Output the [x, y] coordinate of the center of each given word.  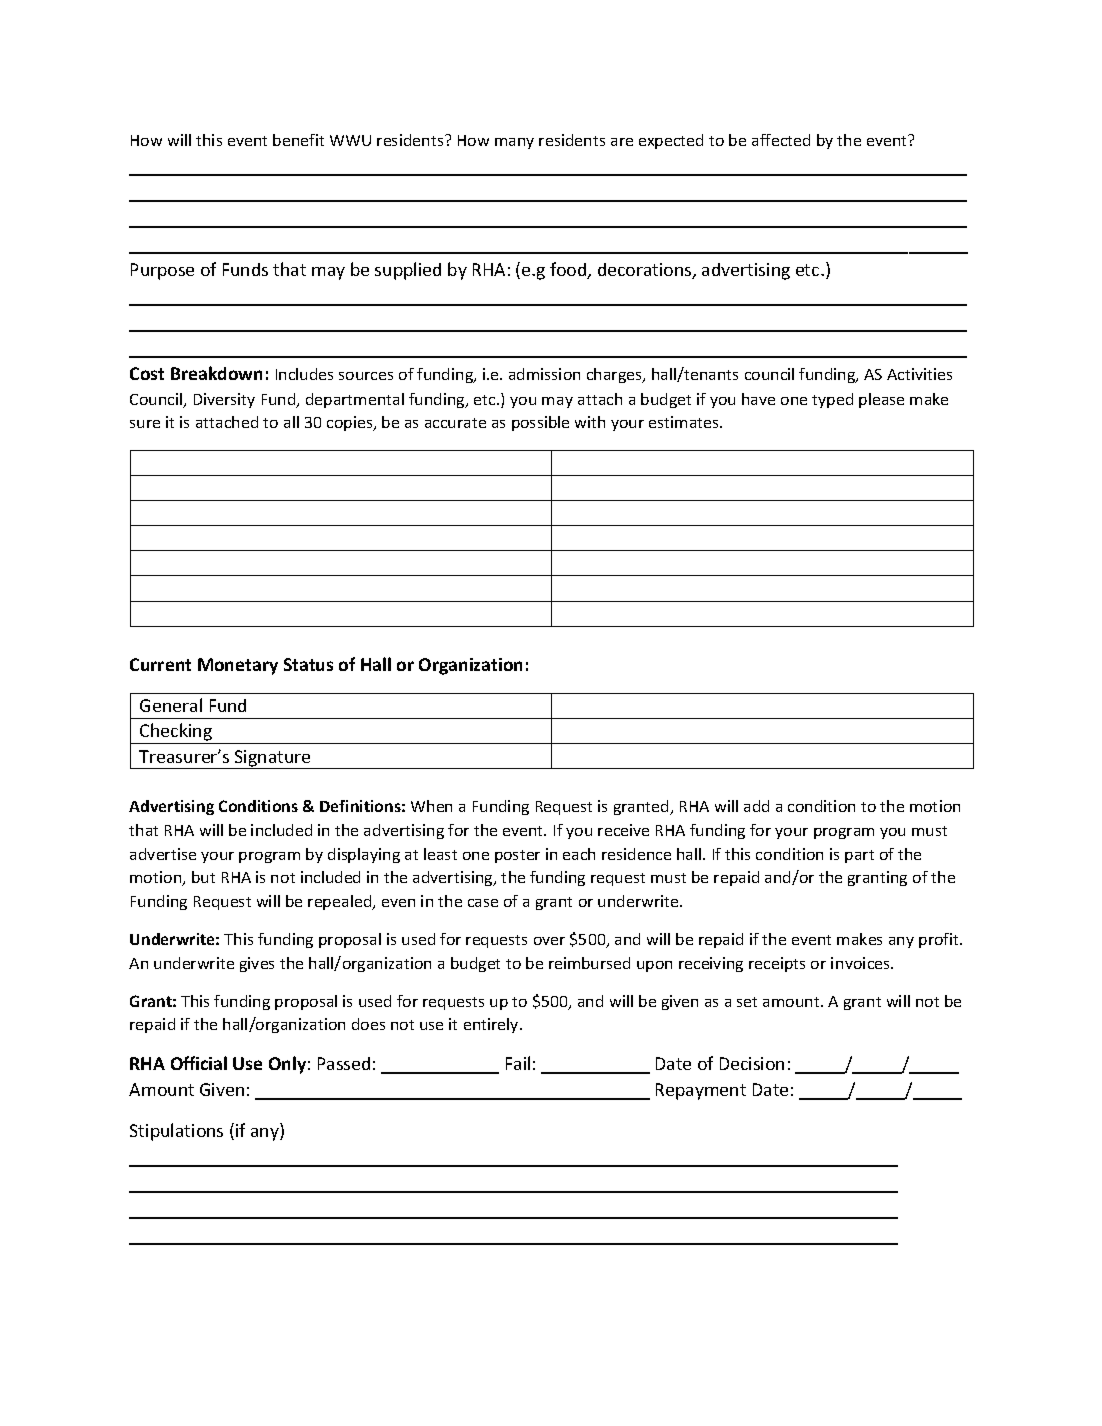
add [756, 806]
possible [540, 423]
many [514, 143]
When [431, 806]
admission [544, 374]
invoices [861, 963]
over [549, 941]
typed [832, 400]
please [881, 400]
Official [199, 1063]
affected [781, 140]
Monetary [238, 666]
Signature [273, 759]
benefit [298, 140]
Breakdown [216, 373]
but [203, 877]
